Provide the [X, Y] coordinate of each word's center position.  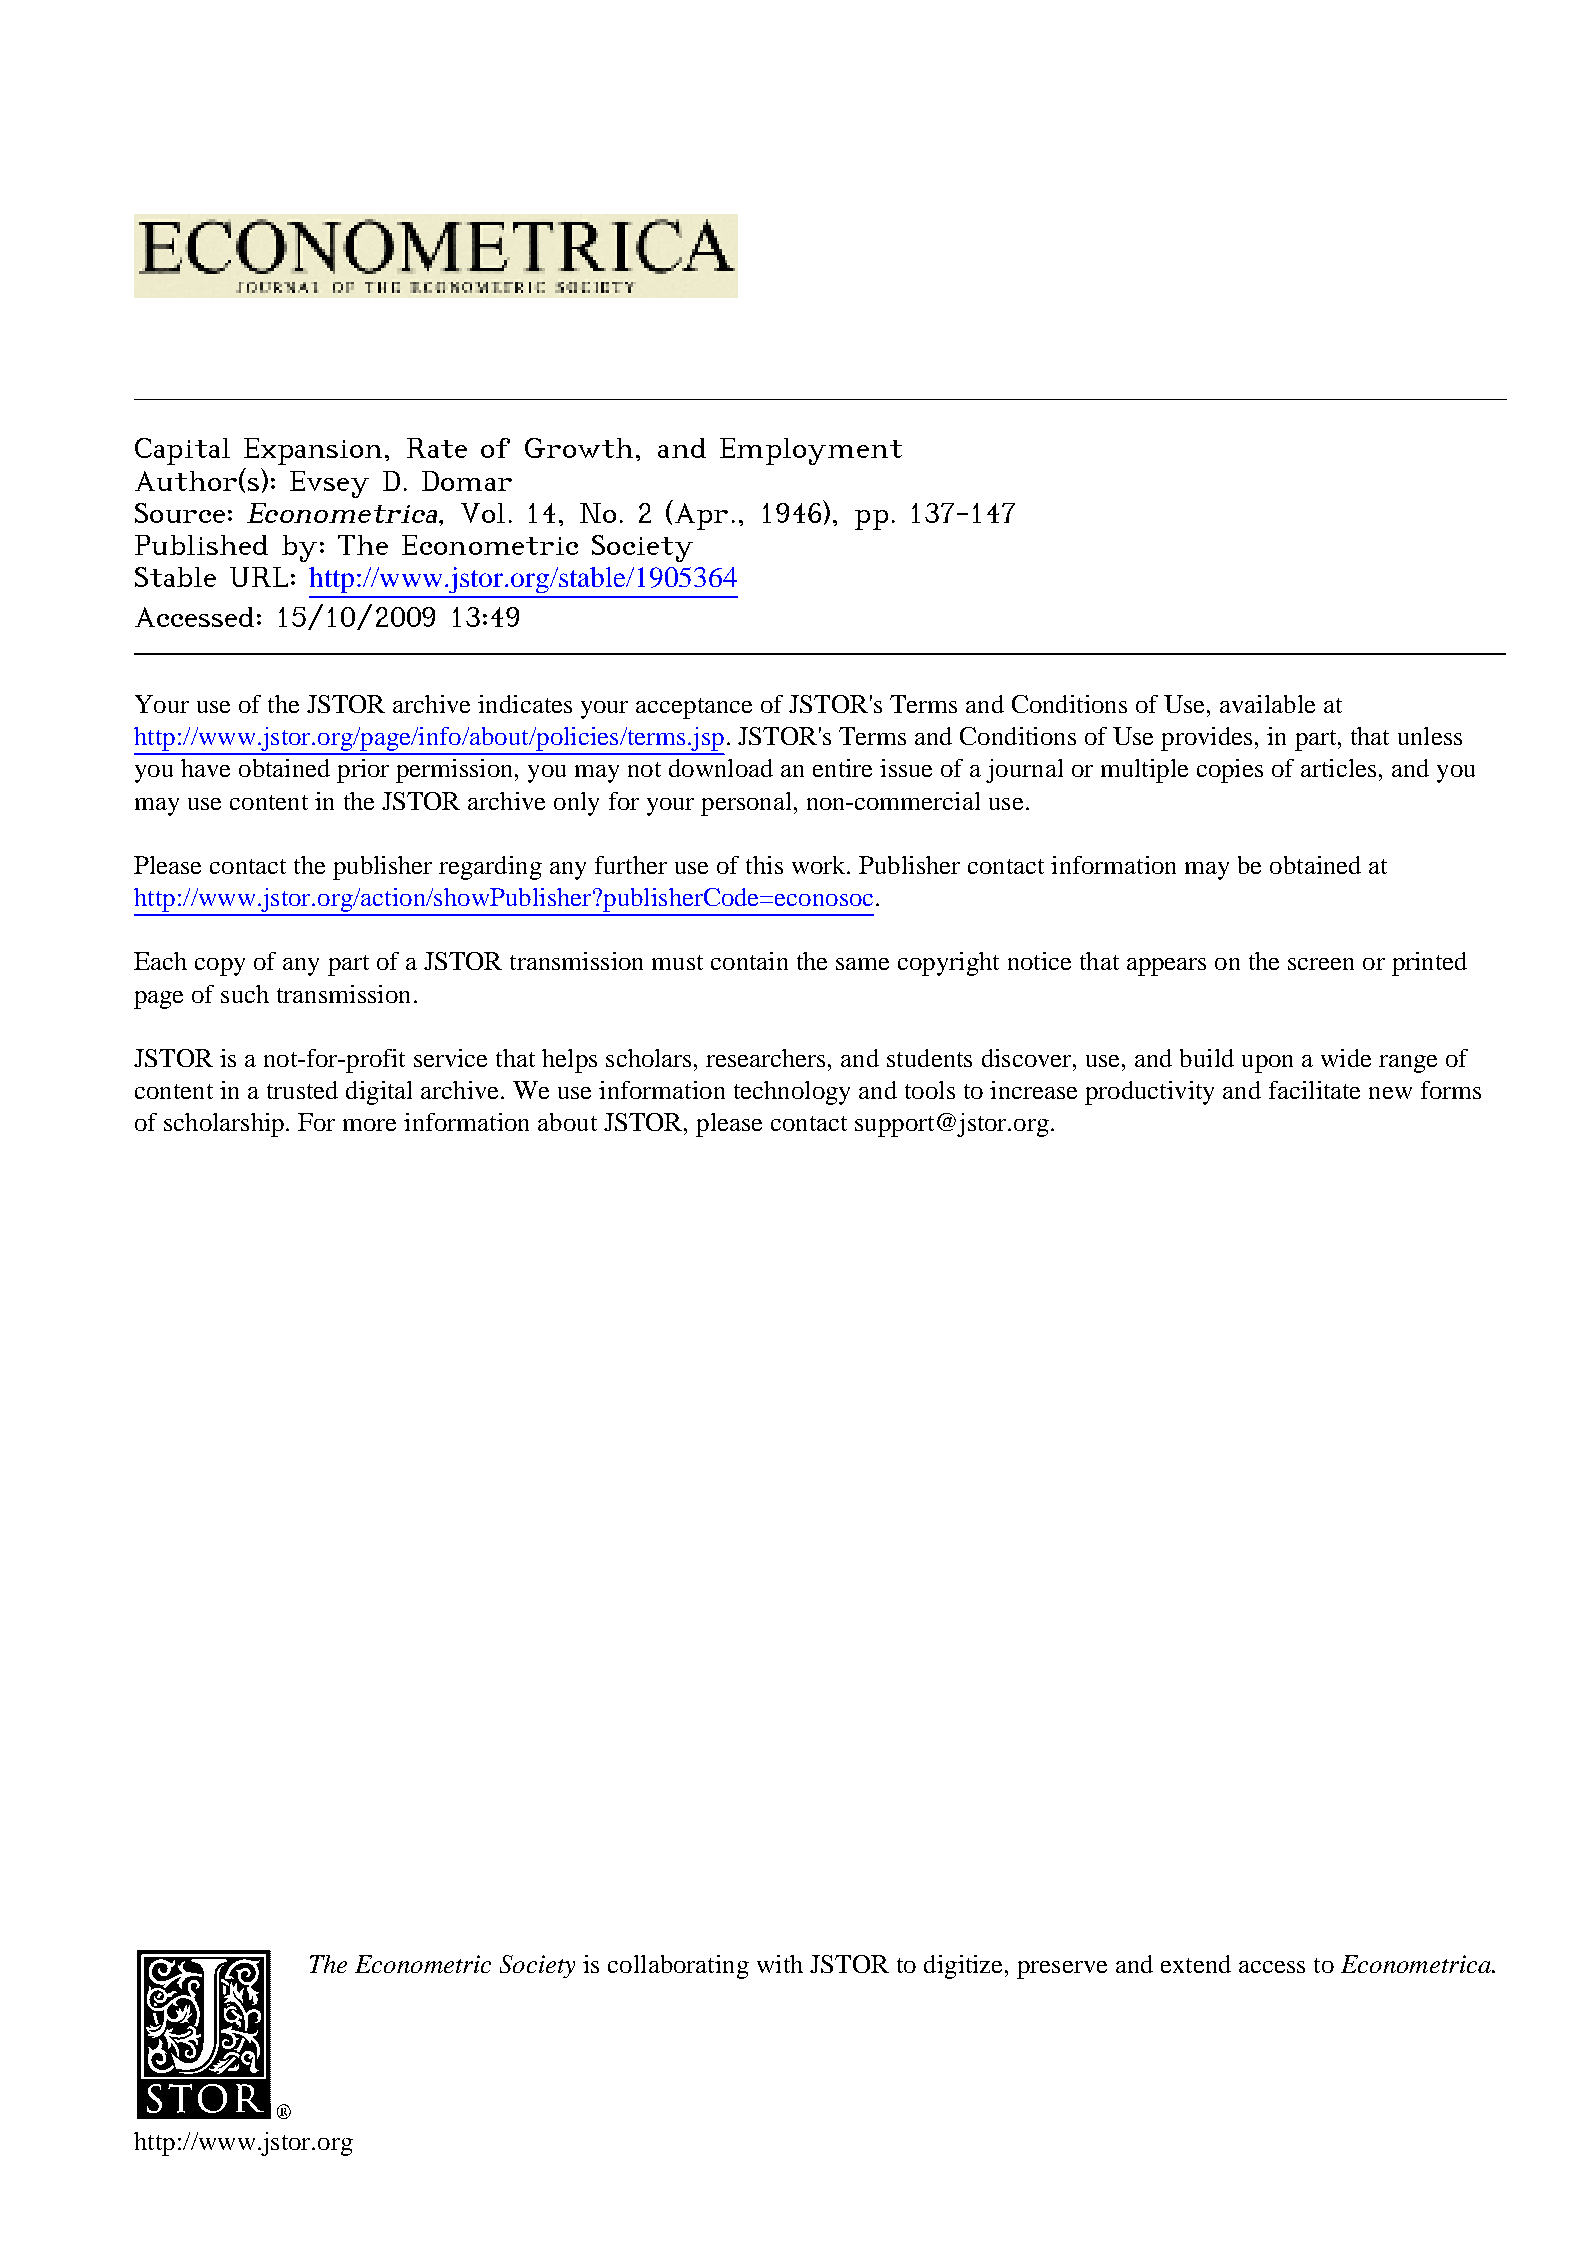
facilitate [1314, 1090]
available [1267, 704]
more [369, 1125]
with [780, 1964]
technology [792, 1093]
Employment [811, 451]
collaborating [678, 1967]
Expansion [315, 451]
